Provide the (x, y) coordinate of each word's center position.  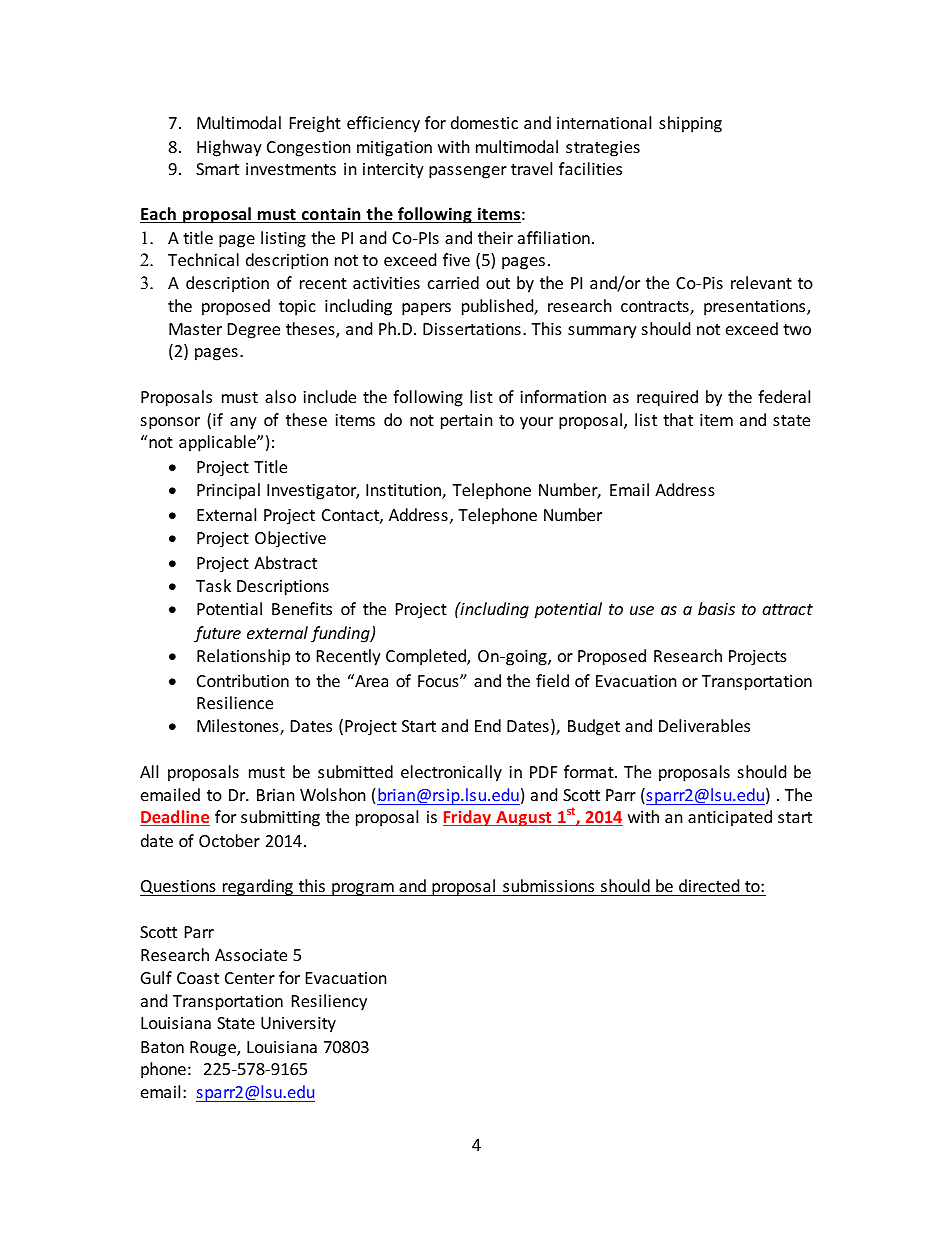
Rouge (214, 1049)
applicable (218, 443)
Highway (229, 148)
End (488, 725)
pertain (467, 422)
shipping (690, 124)
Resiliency (329, 1002)
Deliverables (704, 725)
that (678, 419)
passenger (468, 172)
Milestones (239, 727)
